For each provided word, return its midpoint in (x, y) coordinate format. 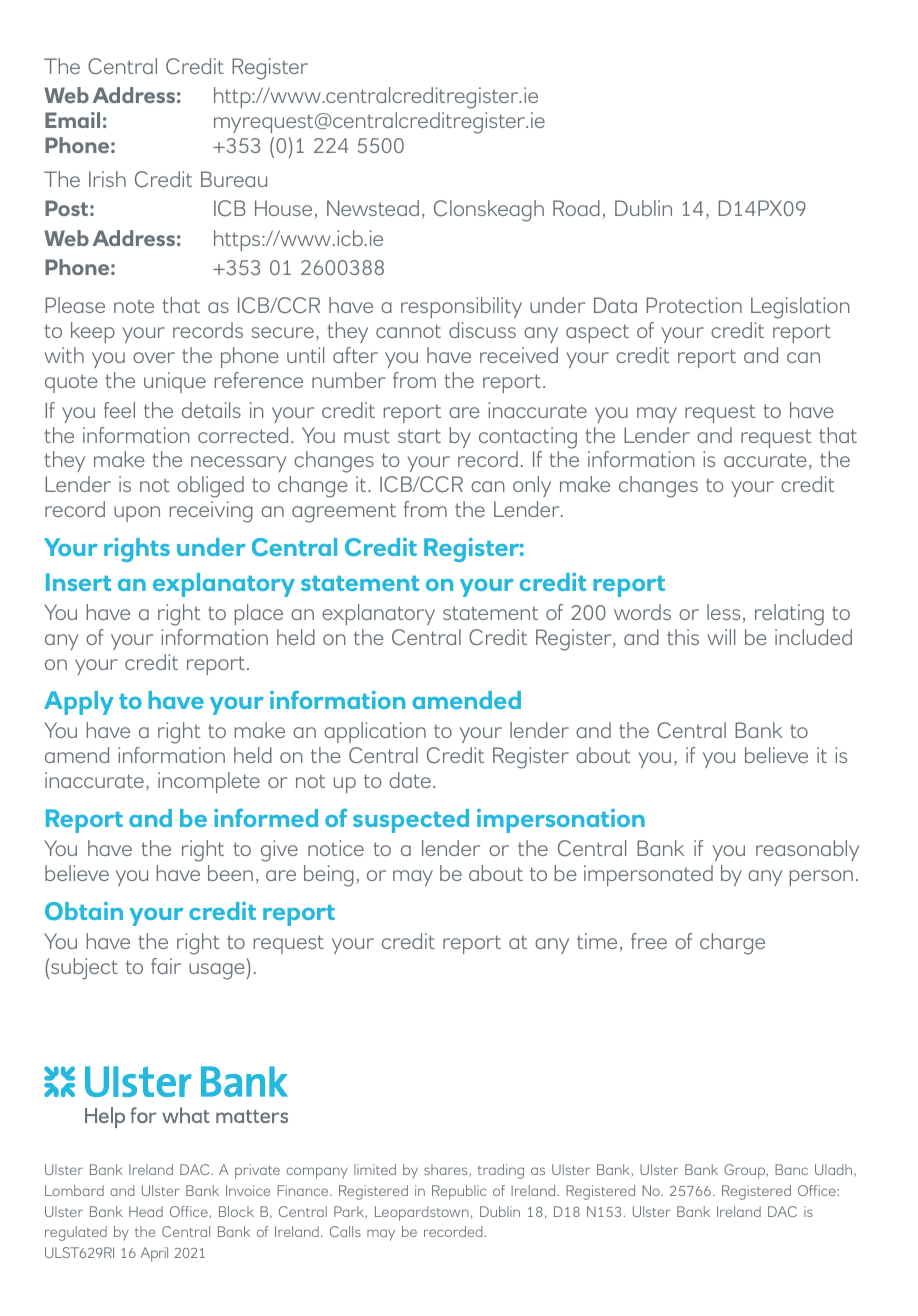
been (230, 873)
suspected (411, 821)
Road (576, 208)
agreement (344, 513)
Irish (107, 179)
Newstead (373, 208)
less (723, 612)
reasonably (807, 850)
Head (146, 1211)
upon (137, 514)
